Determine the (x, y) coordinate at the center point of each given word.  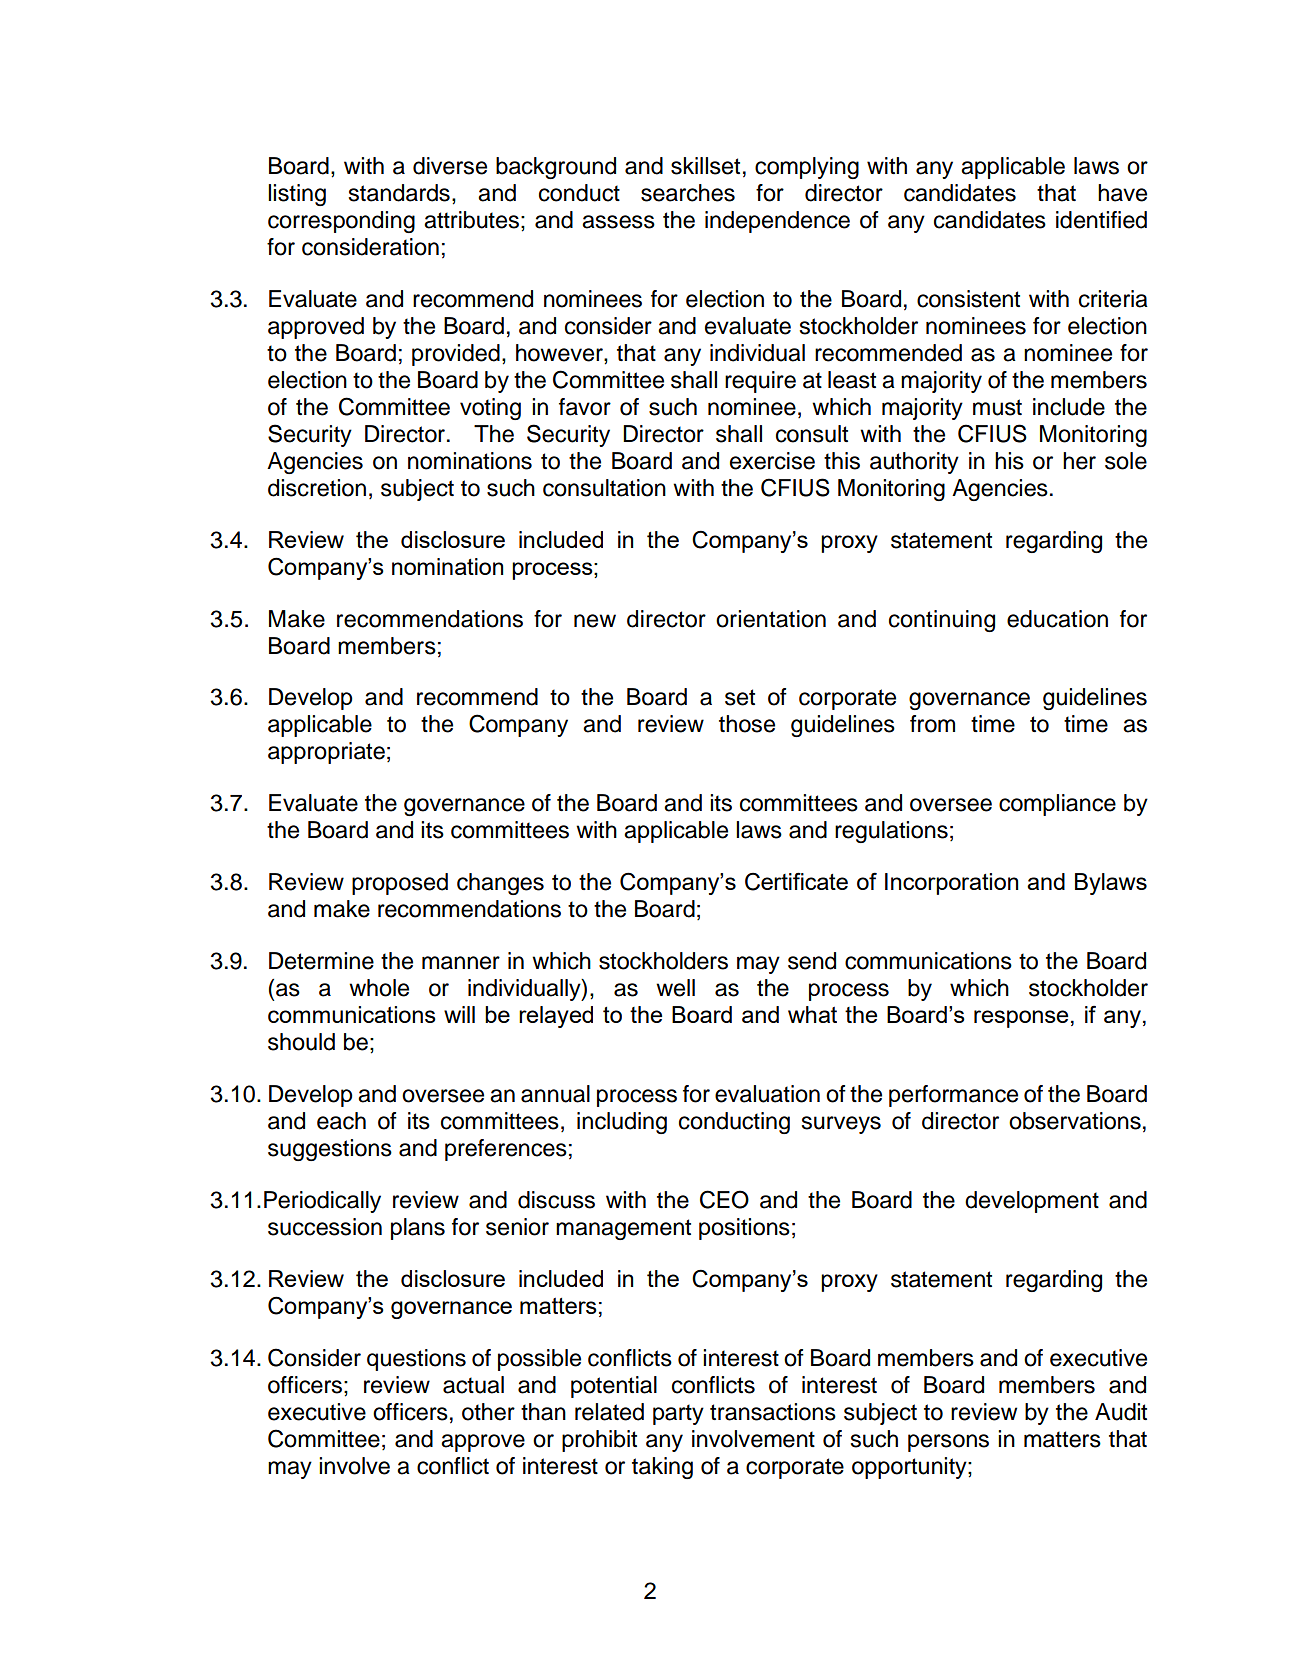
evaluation (767, 1094)
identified (1101, 220)
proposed (400, 884)
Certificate (796, 881)
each (341, 1121)
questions (416, 1360)
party (678, 1414)
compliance (1057, 805)
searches (688, 193)
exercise (772, 461)
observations (1075, 1121)
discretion (317, 488)
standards (399, 193)
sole (1126, 461)
